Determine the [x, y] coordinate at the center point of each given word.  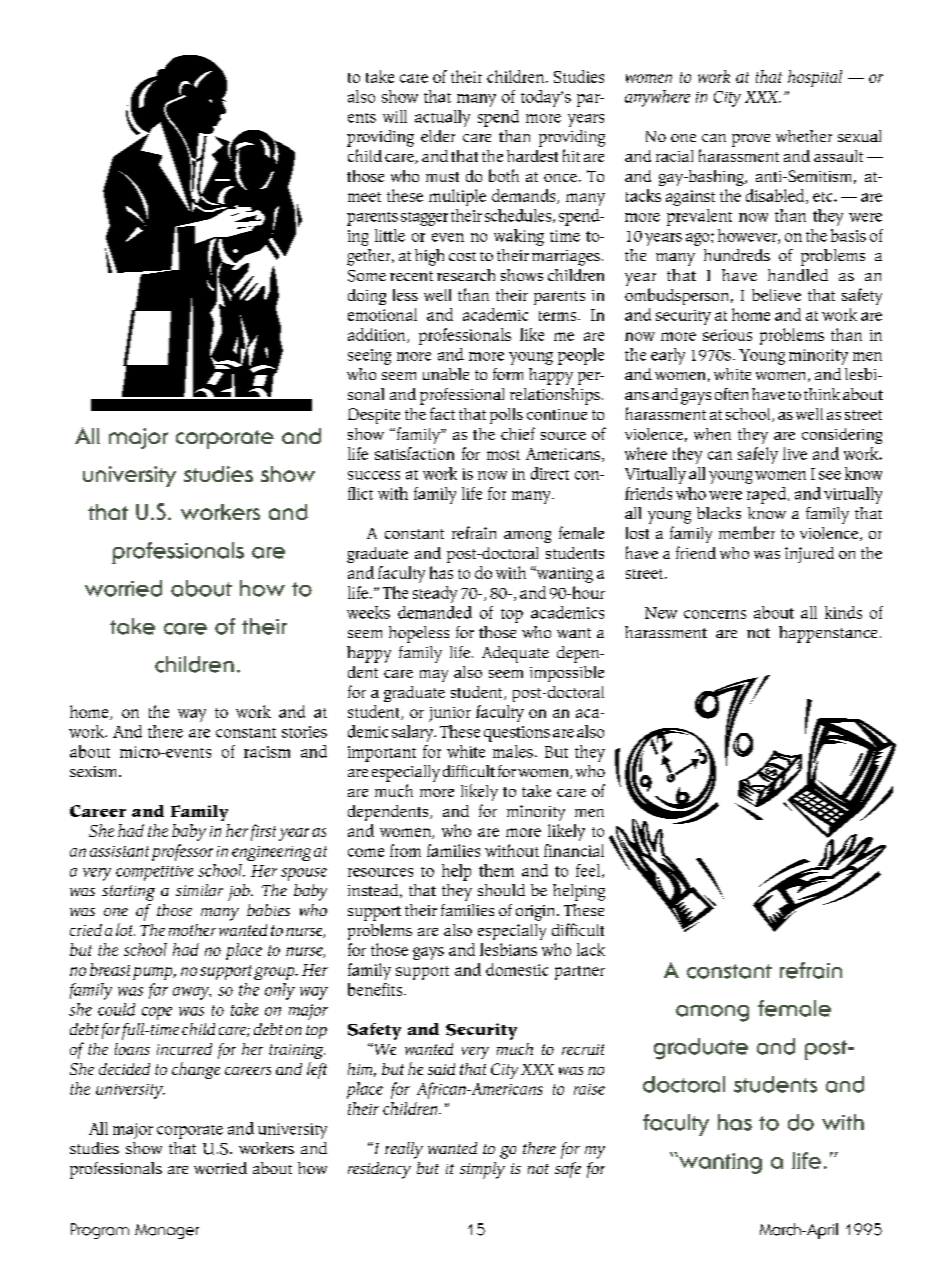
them [496, 870]
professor [182, 852]
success [374, 475]
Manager [167, 1231]
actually [442, 118]
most [503, 455]
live [795, 453]
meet [364, 197]
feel [588, 870]
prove [751, 140]
